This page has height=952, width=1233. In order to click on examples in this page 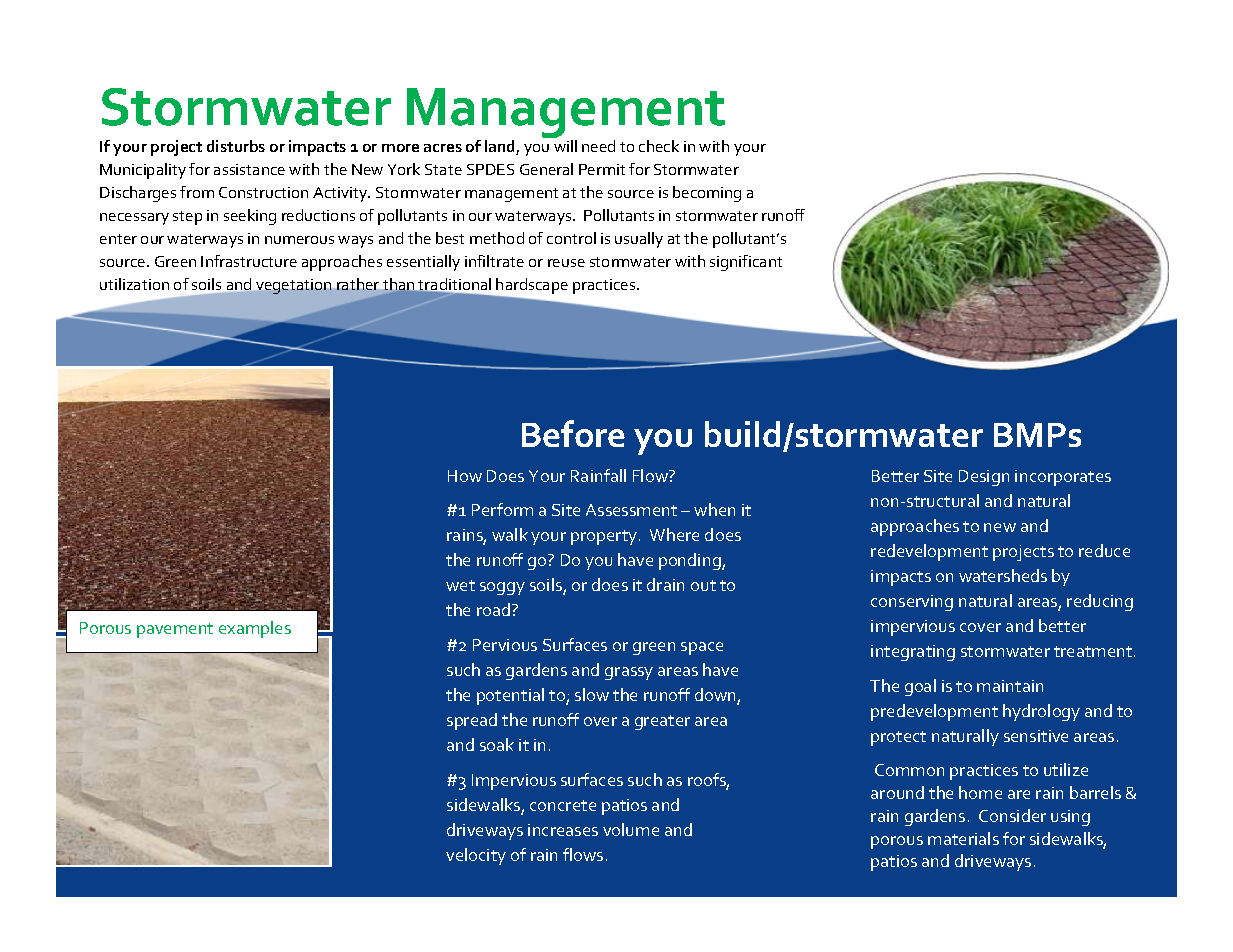, I will do `click(255, 629)`.
